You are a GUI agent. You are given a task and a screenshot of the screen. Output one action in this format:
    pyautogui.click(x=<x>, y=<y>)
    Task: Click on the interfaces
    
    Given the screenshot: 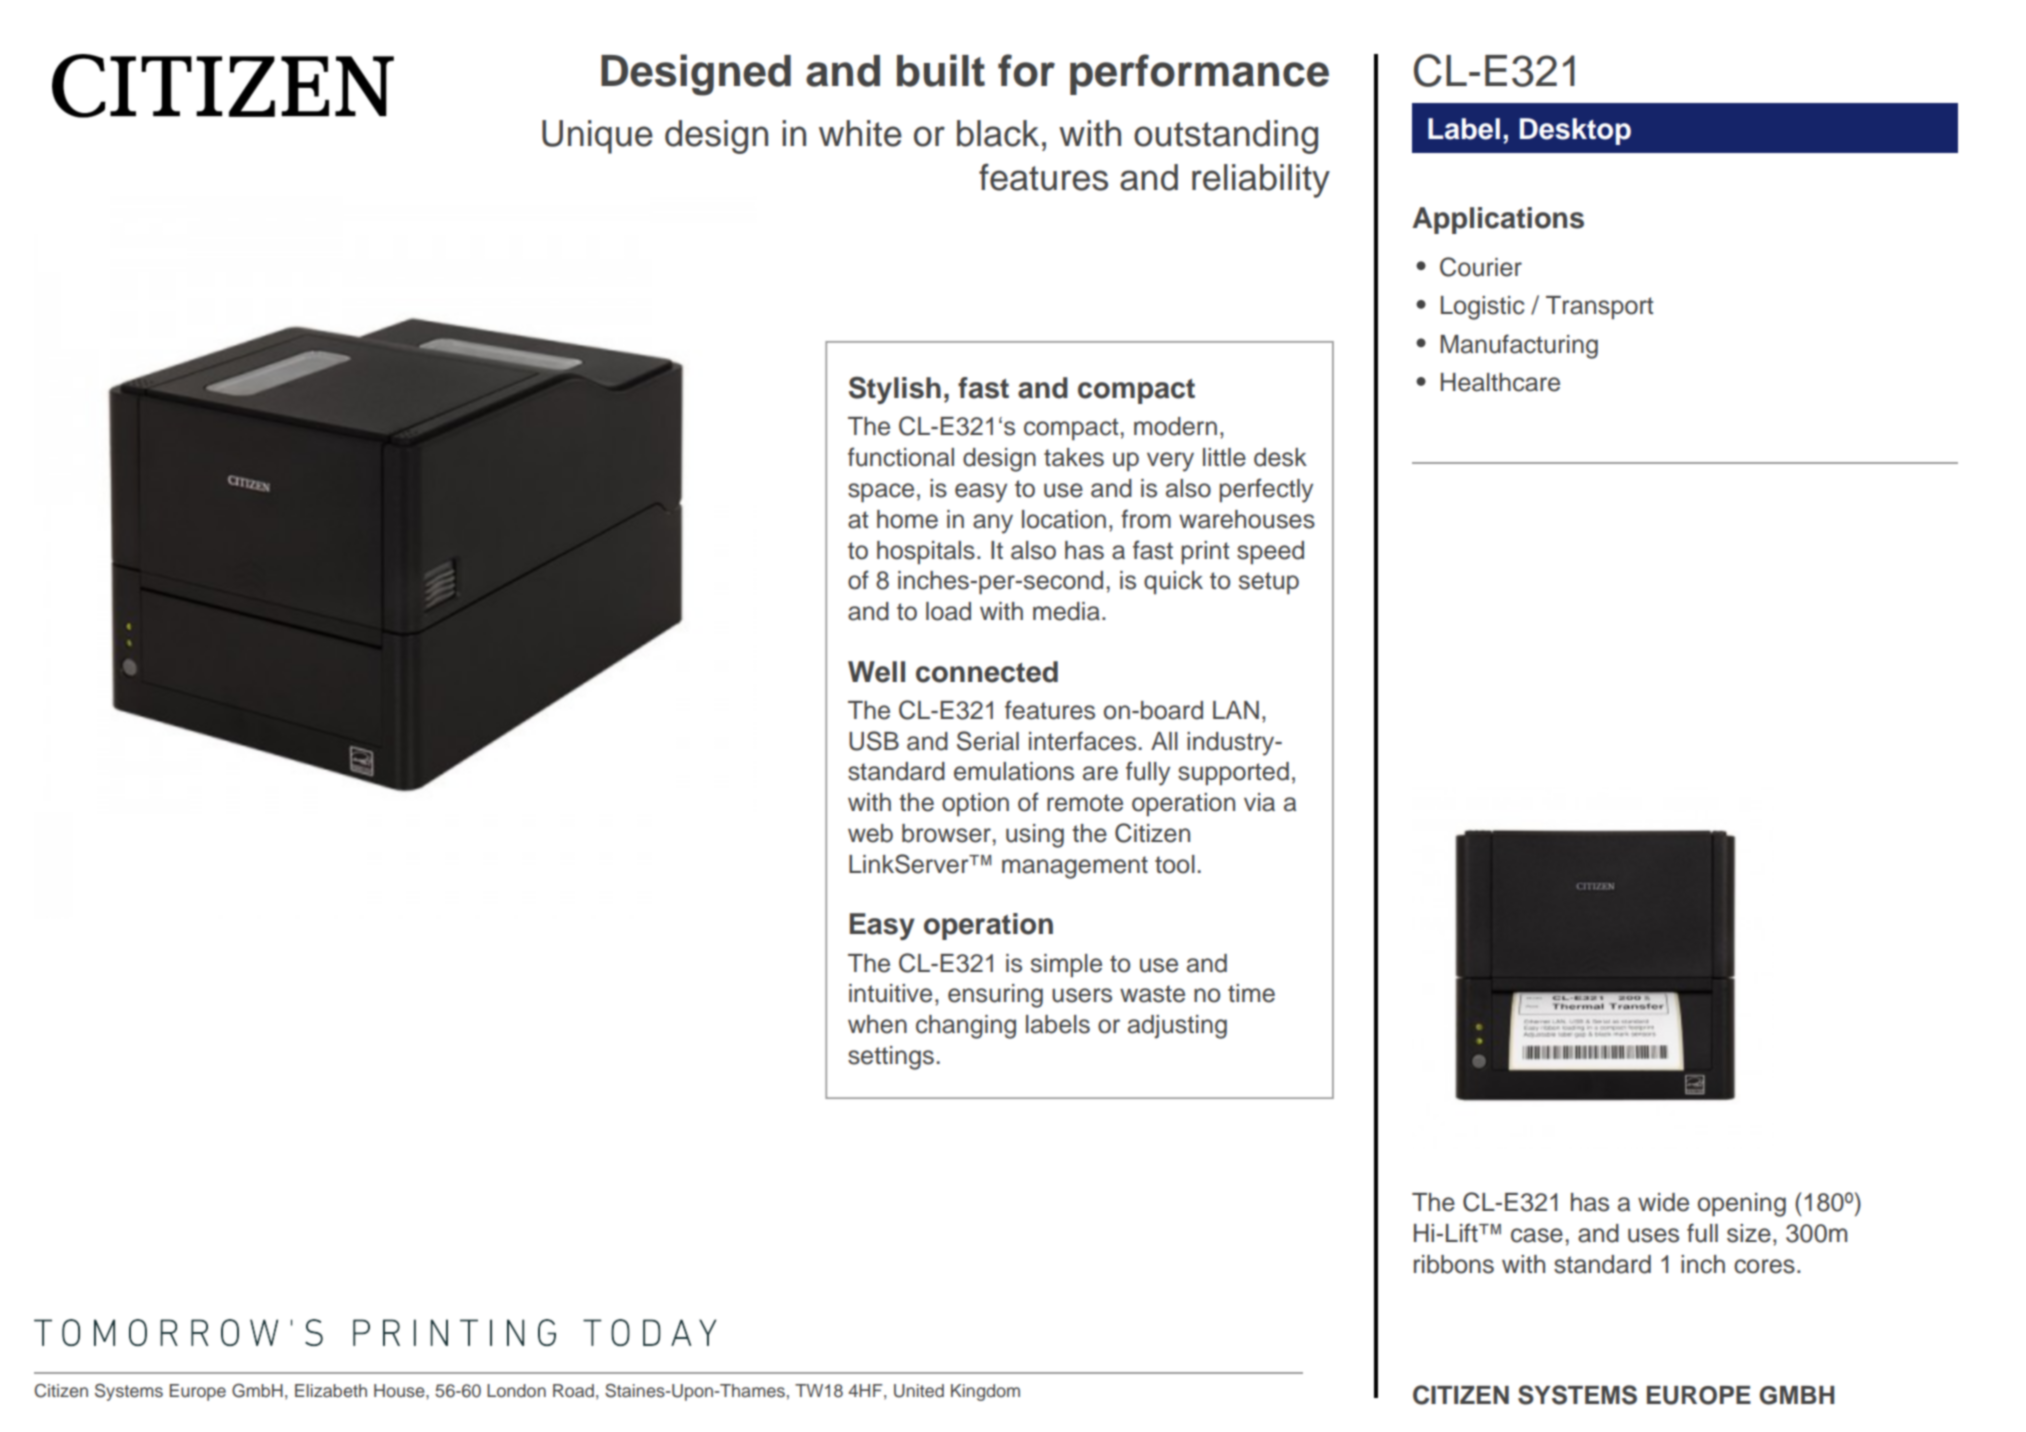 What is the action you would take?
    pyautogui.click(x=1082, y=741)
